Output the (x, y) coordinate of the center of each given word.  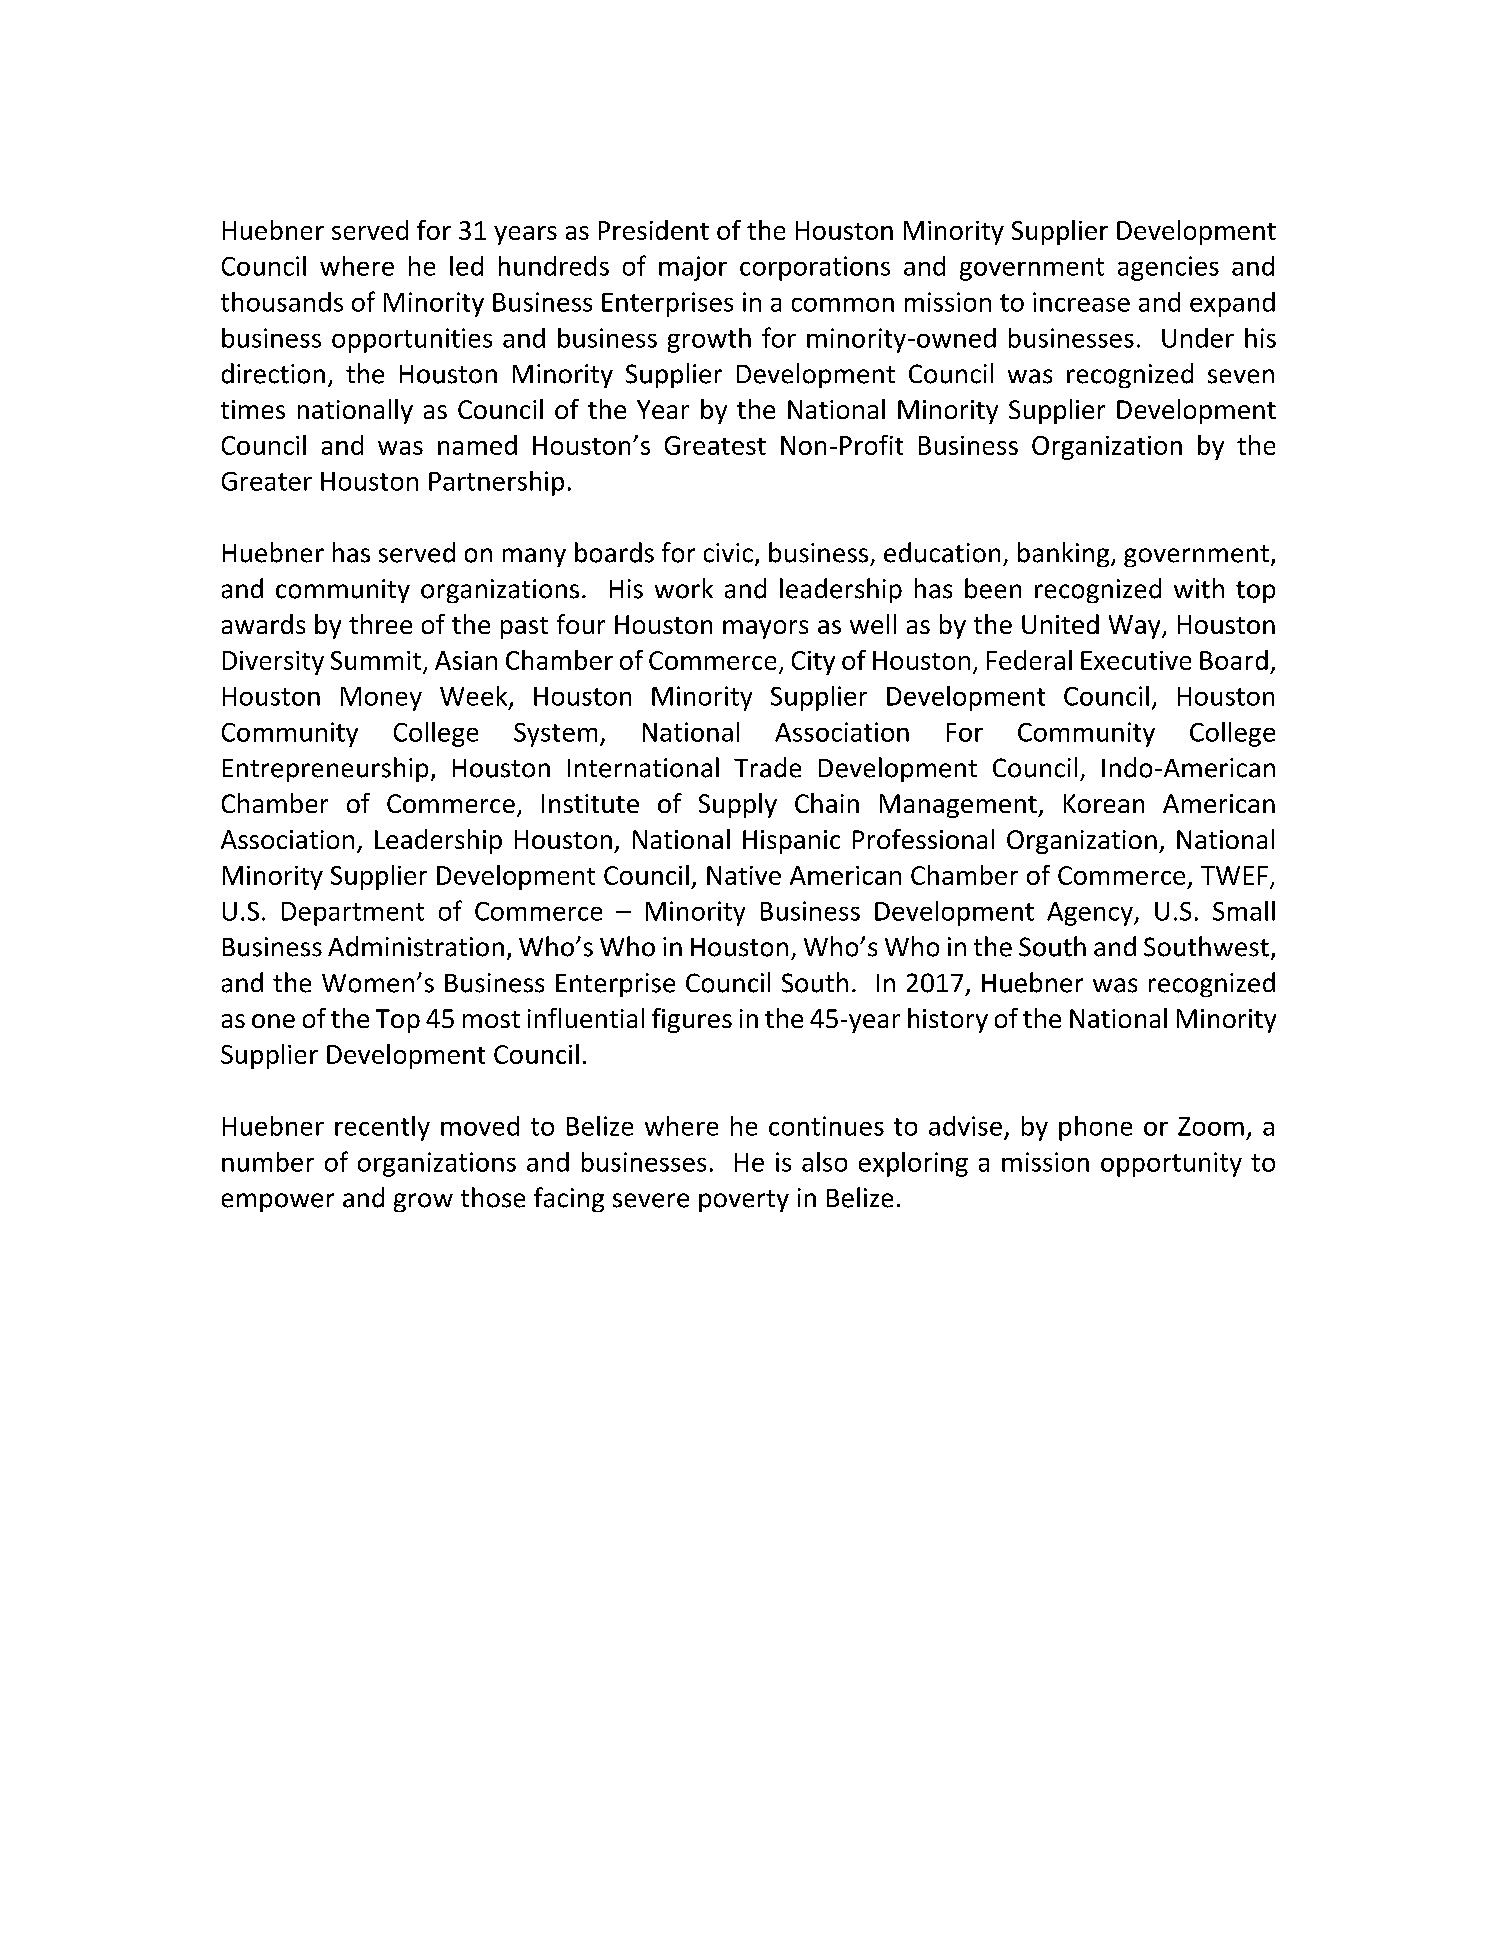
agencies (1168, 268)
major (693, 268)
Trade (767, 767)
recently (382, 1128)
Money (381, 699)
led (466, 266)
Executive (1136, 660)
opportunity (1171, 1164)
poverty (744, 1201)
